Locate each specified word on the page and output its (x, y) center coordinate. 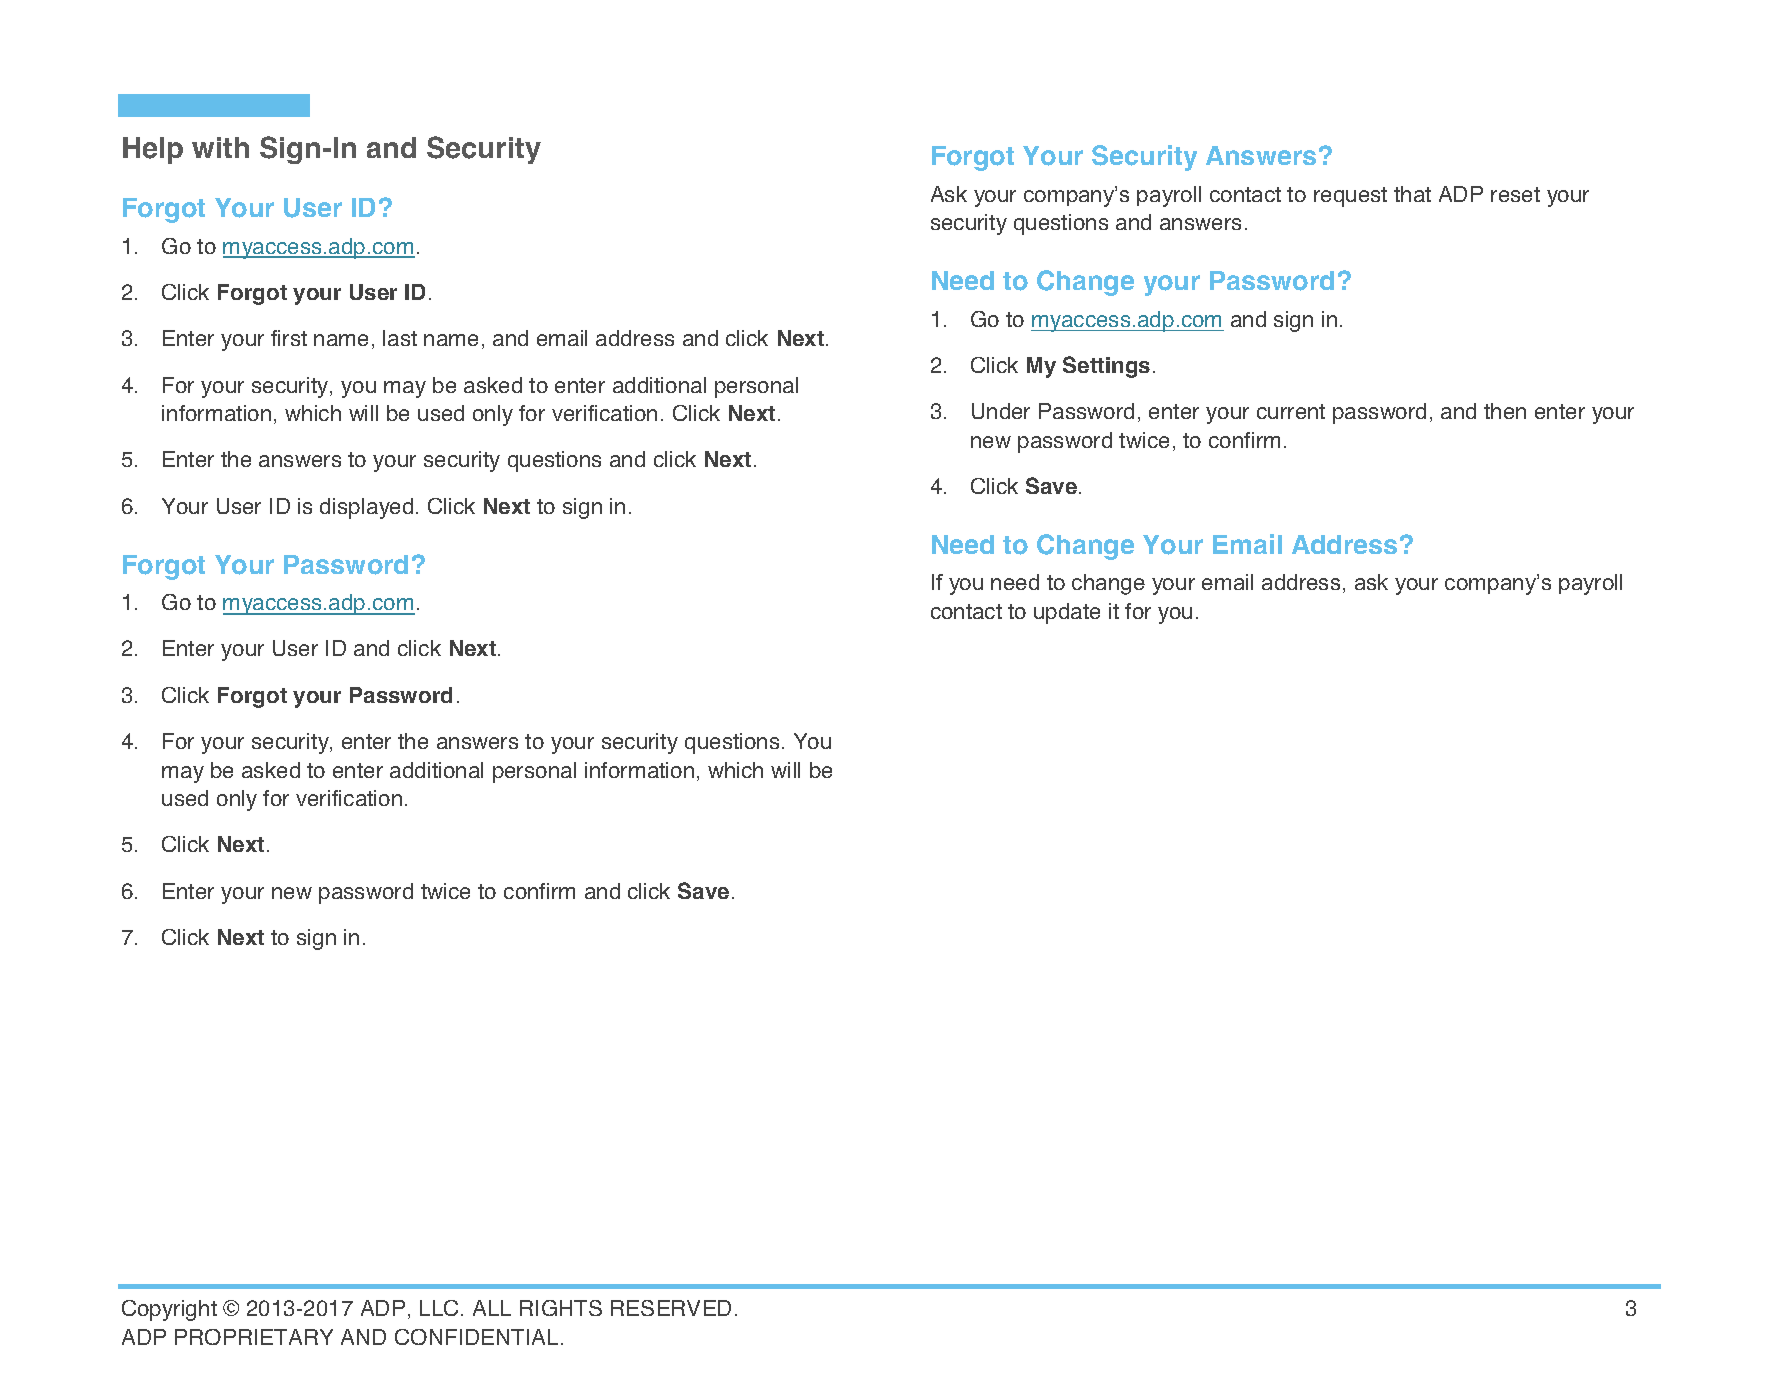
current (1291, 411)
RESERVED (671, 1308)
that (1412, 194)
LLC (439, 1308)
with (220, 147)
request (1350, 197)
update (1067, 613)
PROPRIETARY (254, 1337)
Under (1001, 411)
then (1505, 411)
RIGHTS (561, 1308)
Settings (1106, 367)
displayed (366, 508)
